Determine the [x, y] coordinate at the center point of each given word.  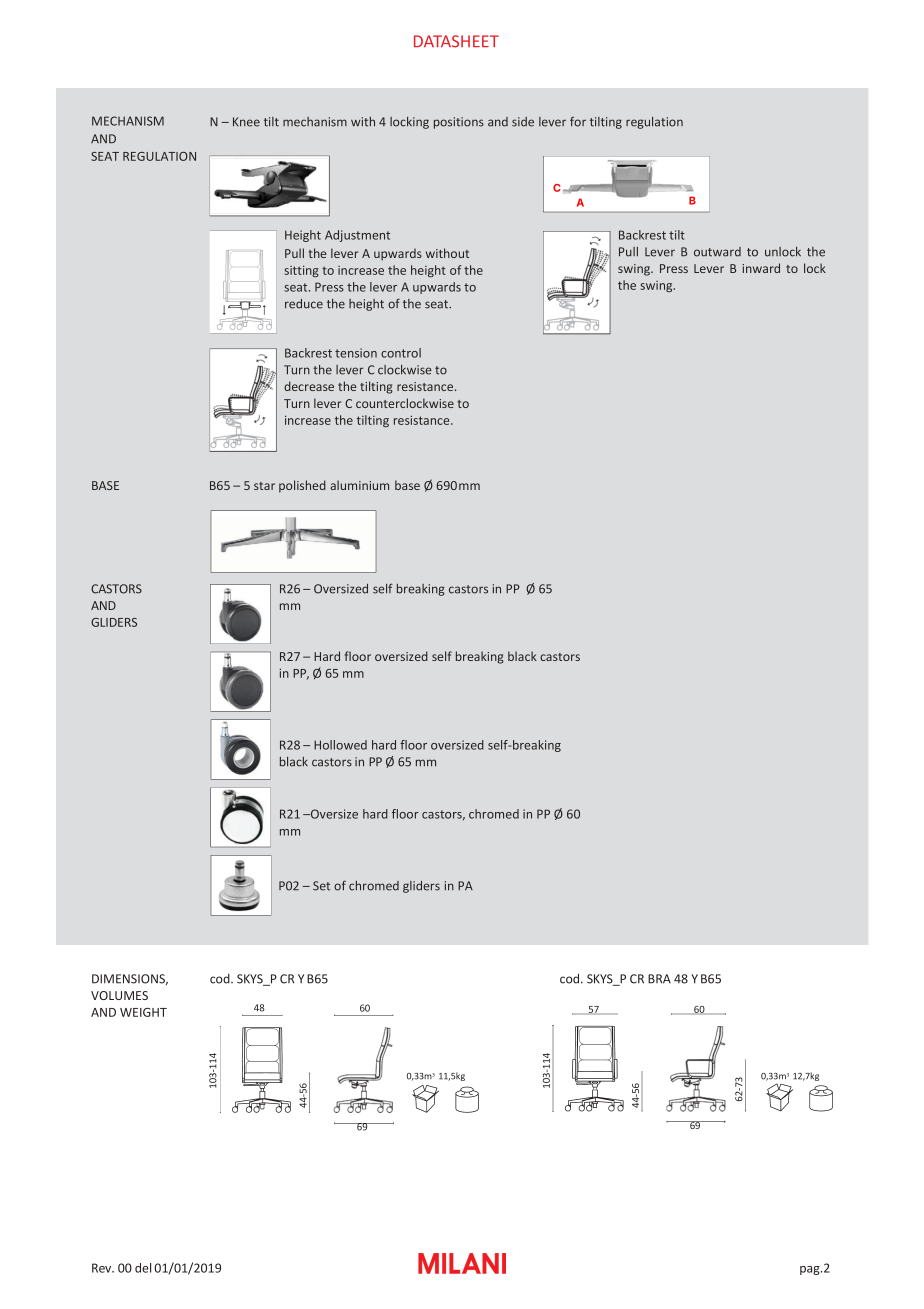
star [264, 486]
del [143, 1268]
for [578, 122]
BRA [659, 979]
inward [761, 268]
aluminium [359, 485]
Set [321, 886]
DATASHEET [456, 41]
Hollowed [340, 745]
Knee [246, 122]
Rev [103, 1268]
